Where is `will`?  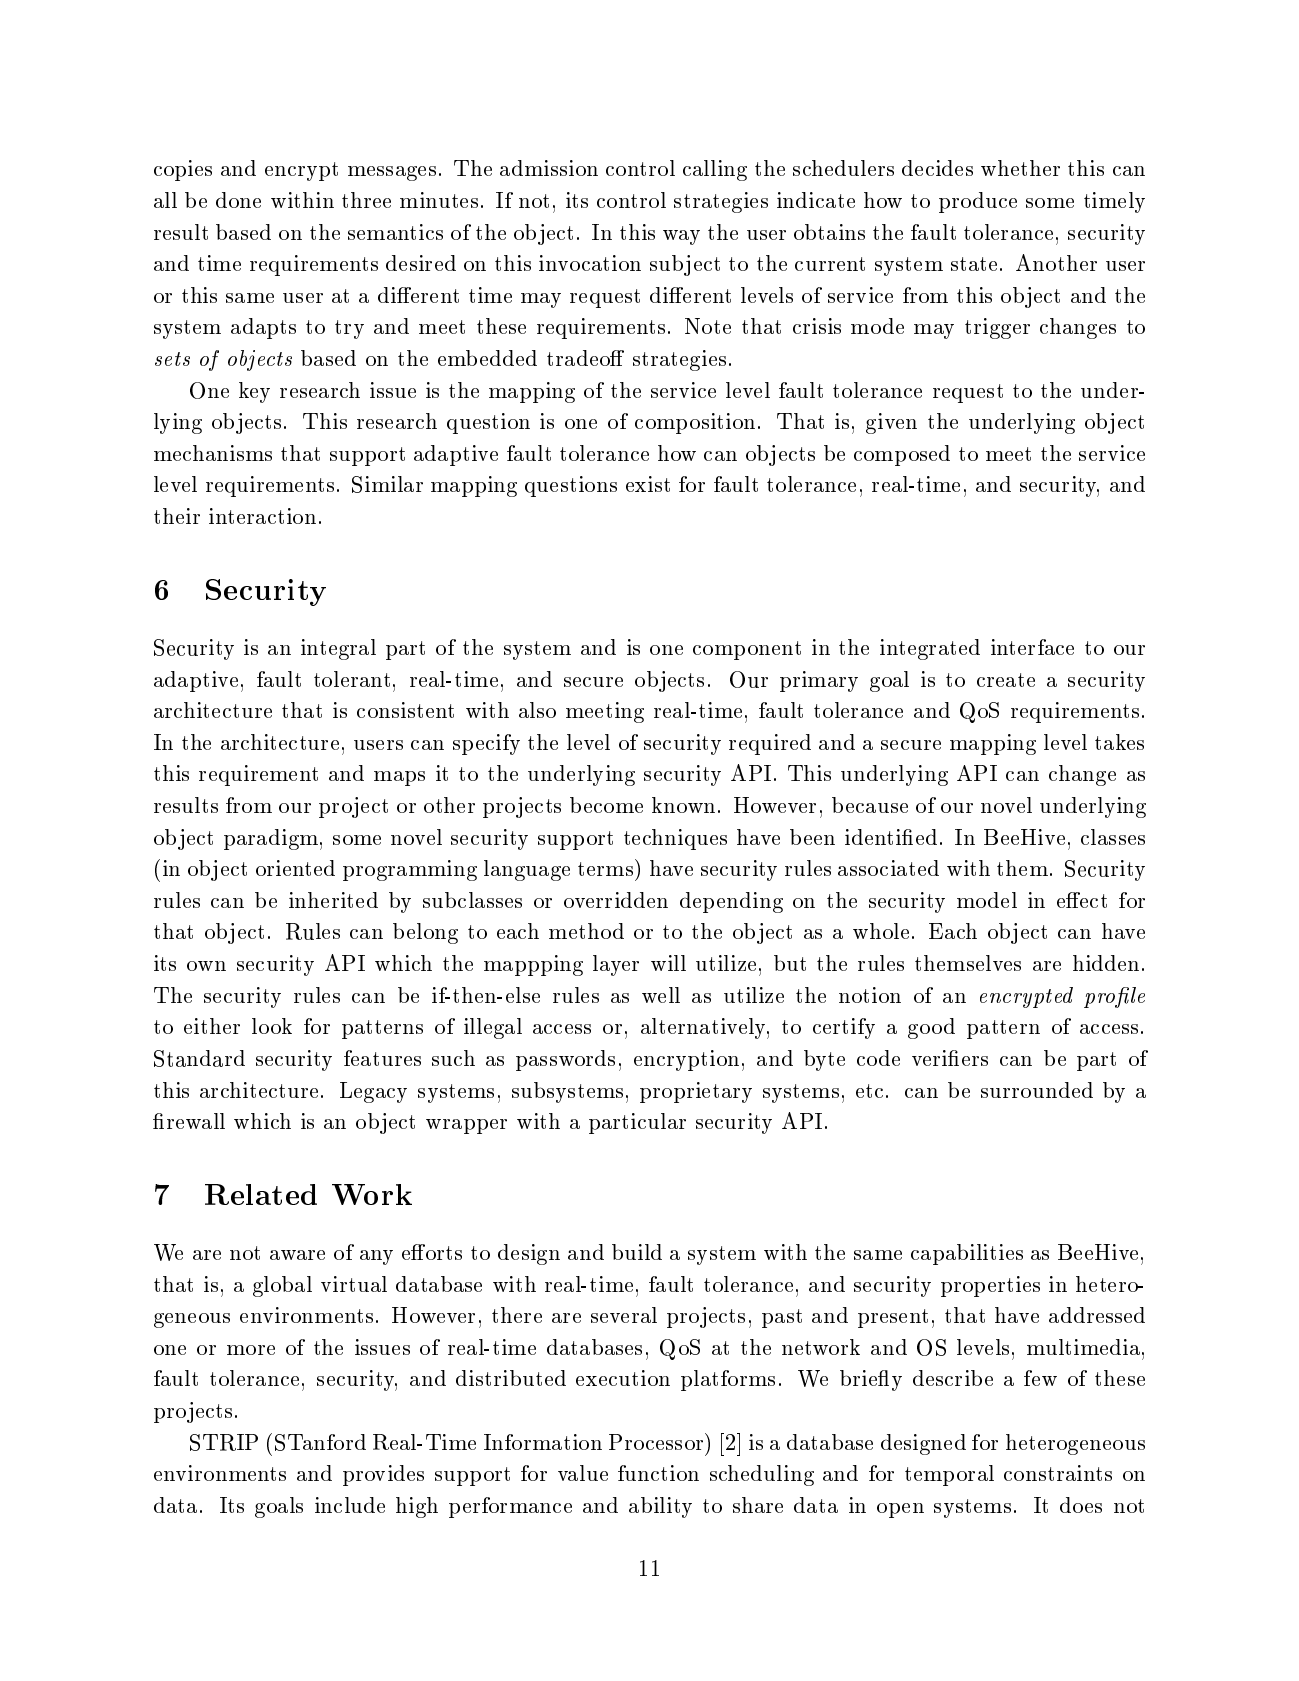 will is located at coordinates (668, 963).
